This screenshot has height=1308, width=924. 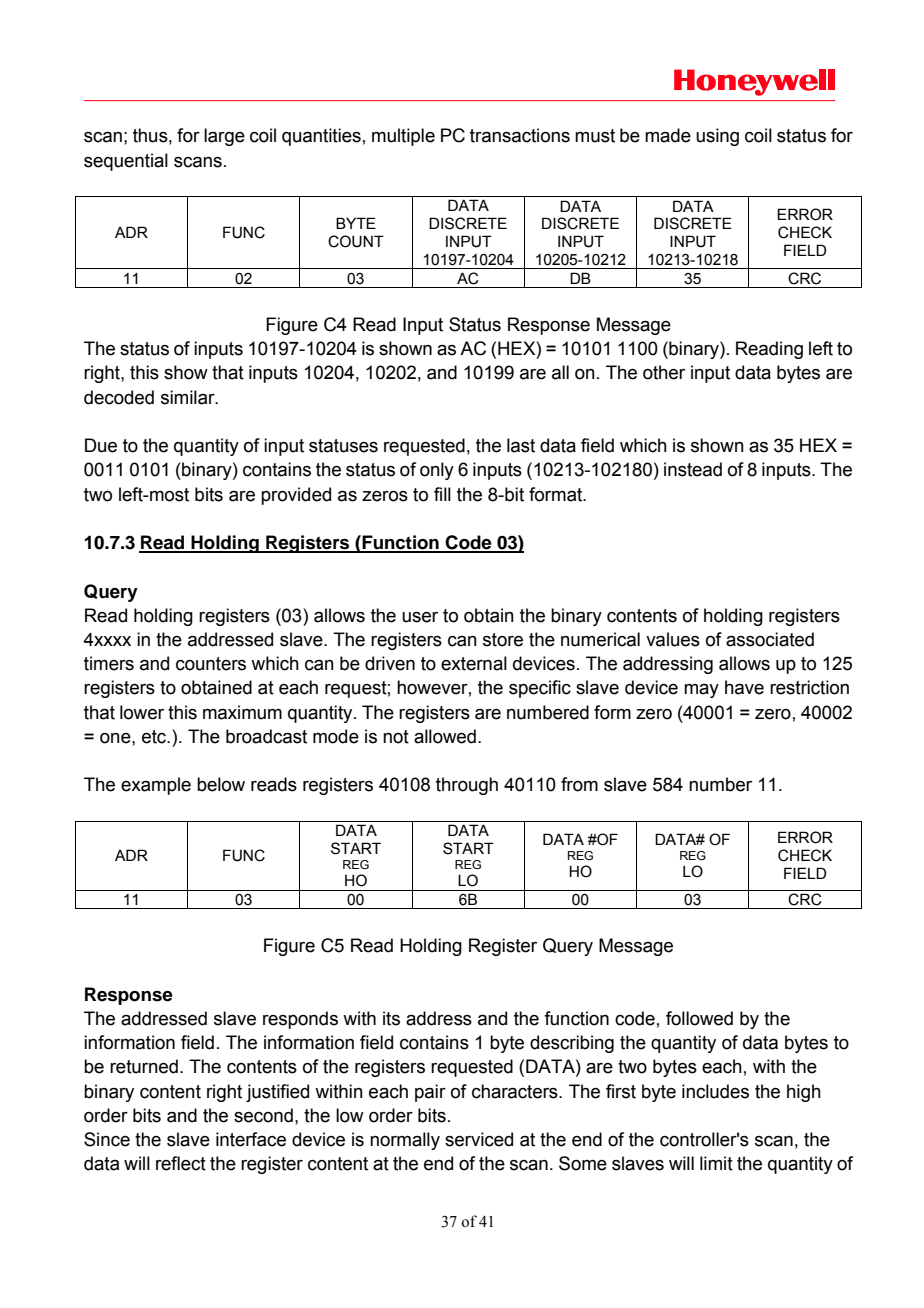 I want to click on responds, so click(x=300, y=1020).
